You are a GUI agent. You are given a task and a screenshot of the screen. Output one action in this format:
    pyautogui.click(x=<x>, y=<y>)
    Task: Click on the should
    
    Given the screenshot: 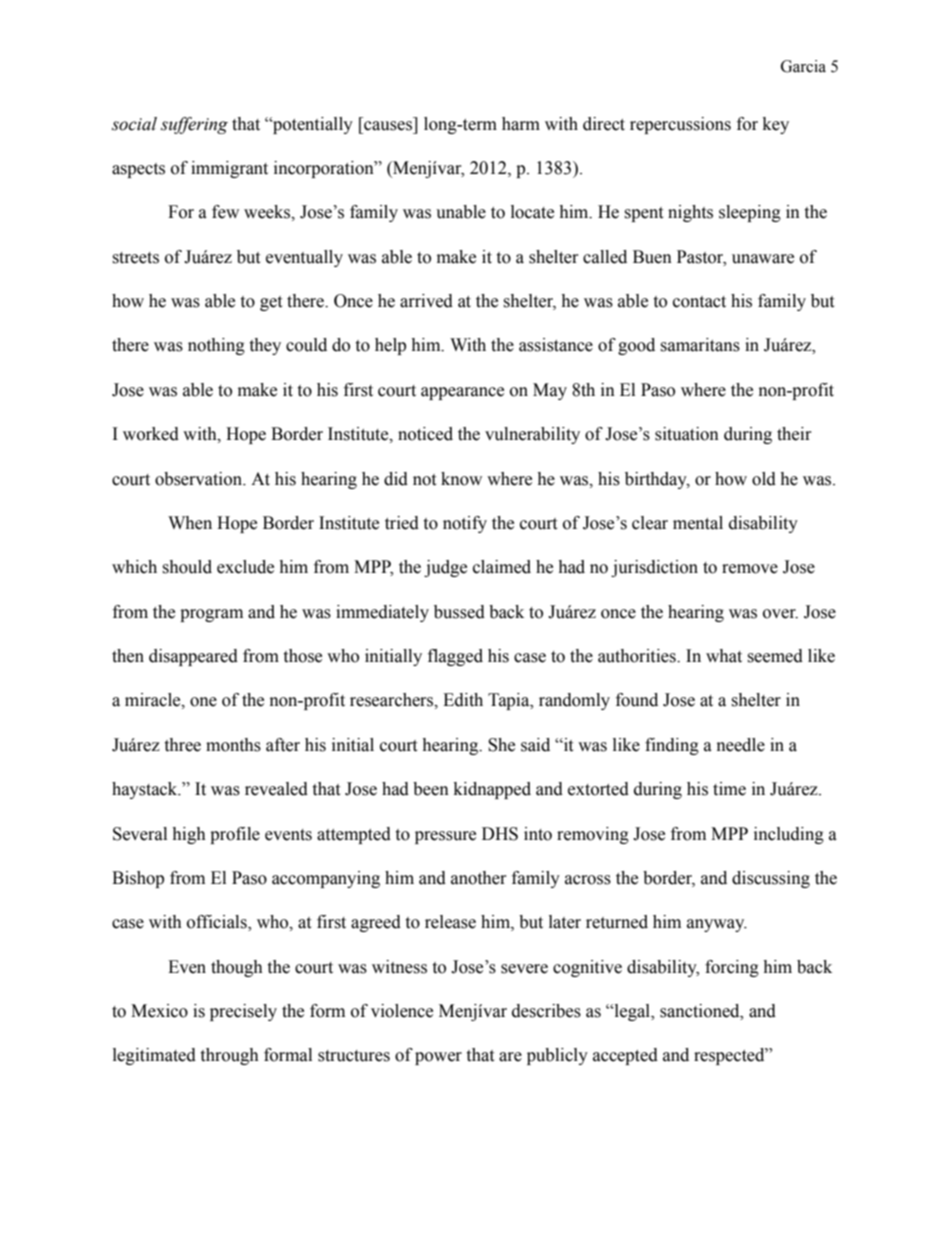 What is the action you would take?
    pyautogui.click(x=187, y=567)
